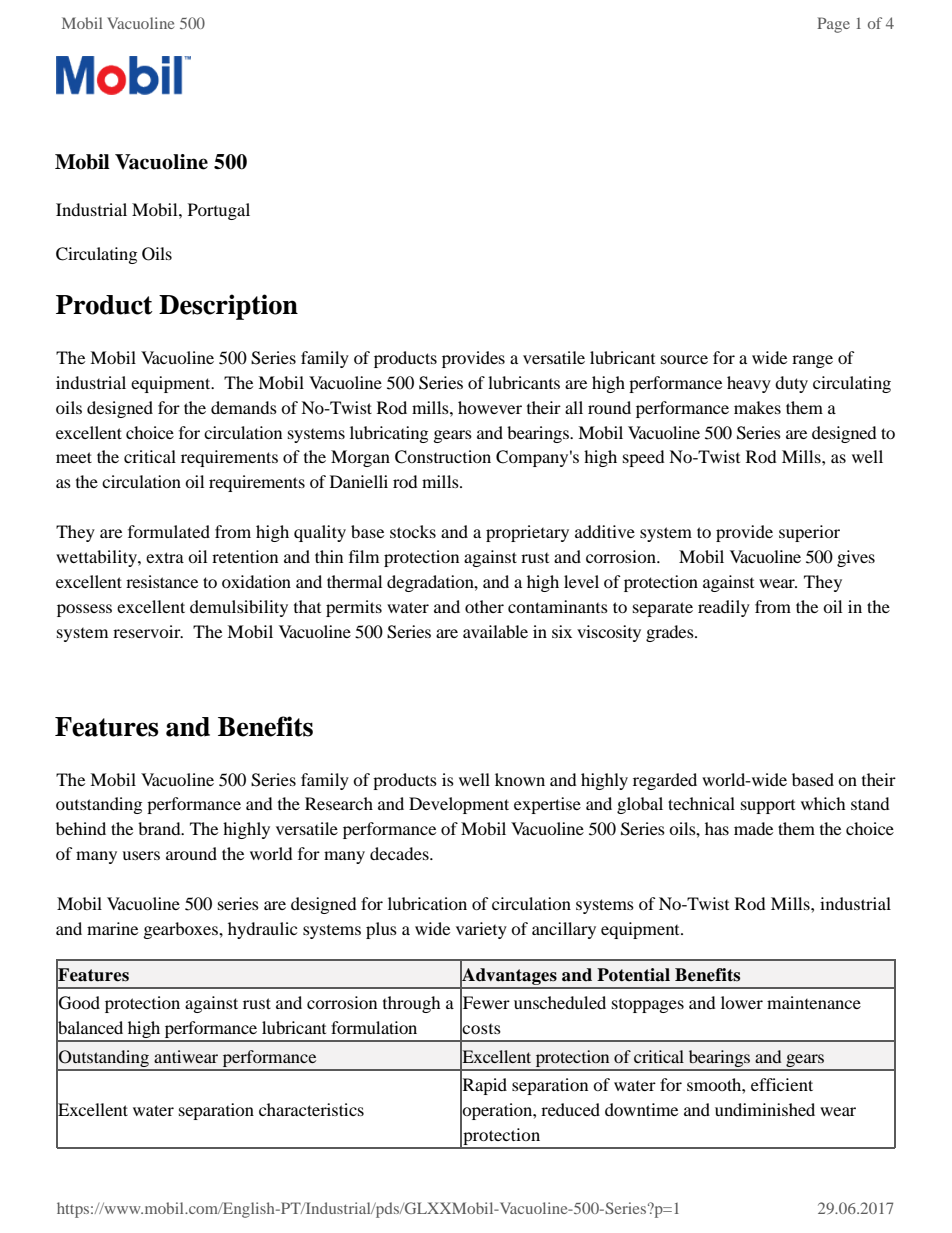 This image has width=952, height=1233. I want to click on efficient, so click(782, 1084).
